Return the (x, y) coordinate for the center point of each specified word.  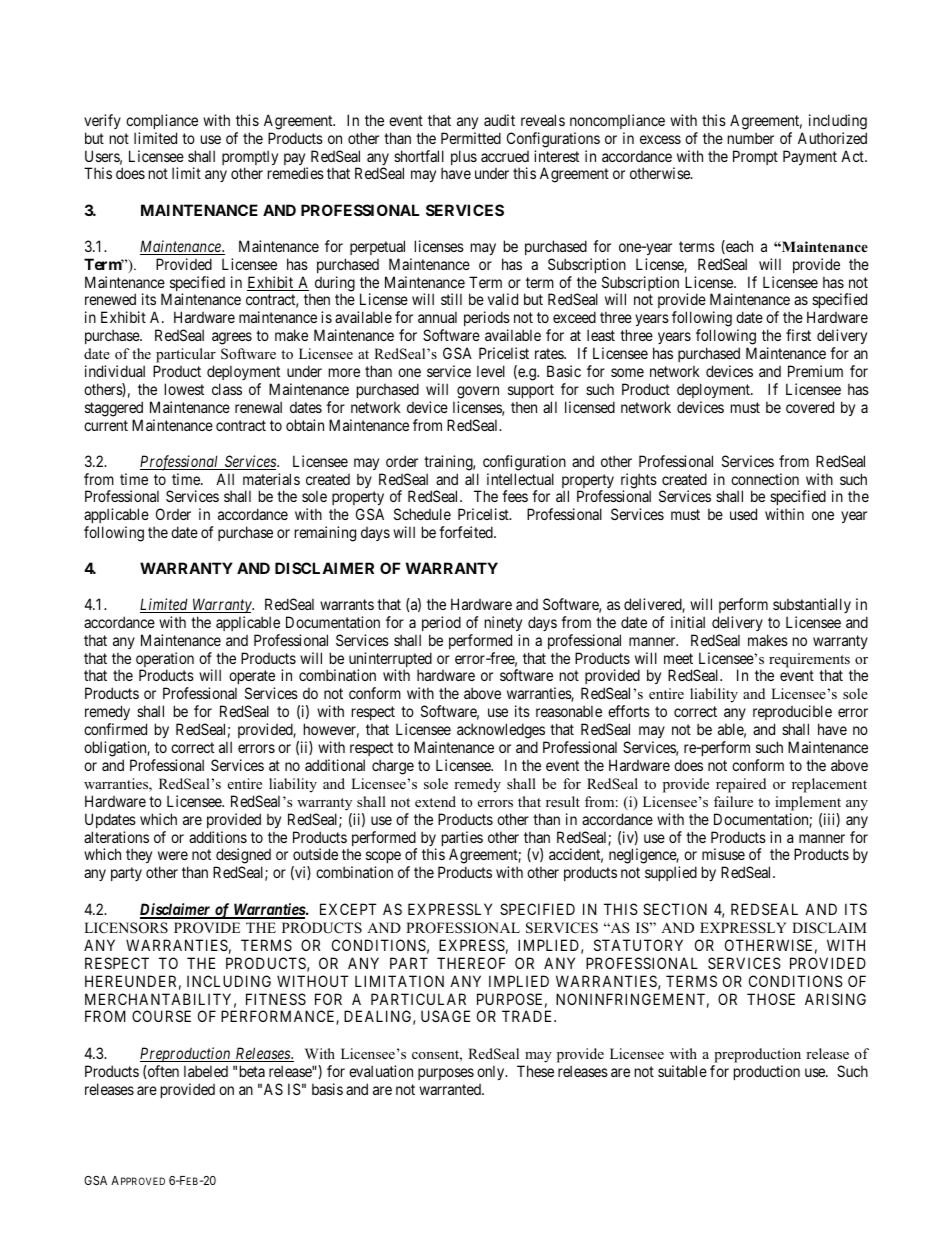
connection (765, 479)
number (751, 138)
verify (102, 121)
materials (271, 479)
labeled (206, 1071)
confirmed (115, 729)
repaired (741, 785)
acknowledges (501, 731)
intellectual (520, 479)
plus (464, 157)
